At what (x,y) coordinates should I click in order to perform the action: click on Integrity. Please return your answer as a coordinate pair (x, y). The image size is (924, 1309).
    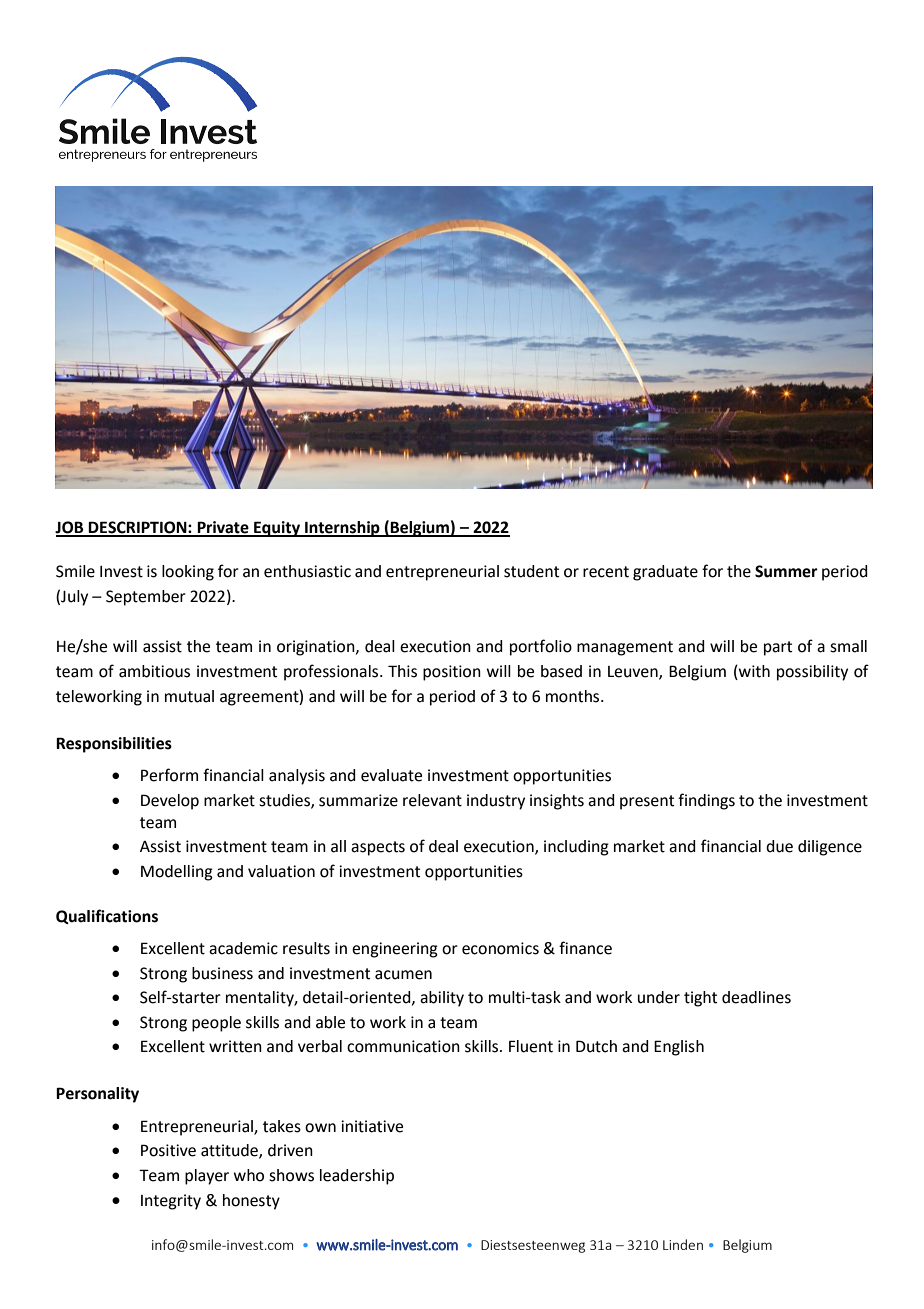
    Looking at the image, I should click on (171, 1202).
